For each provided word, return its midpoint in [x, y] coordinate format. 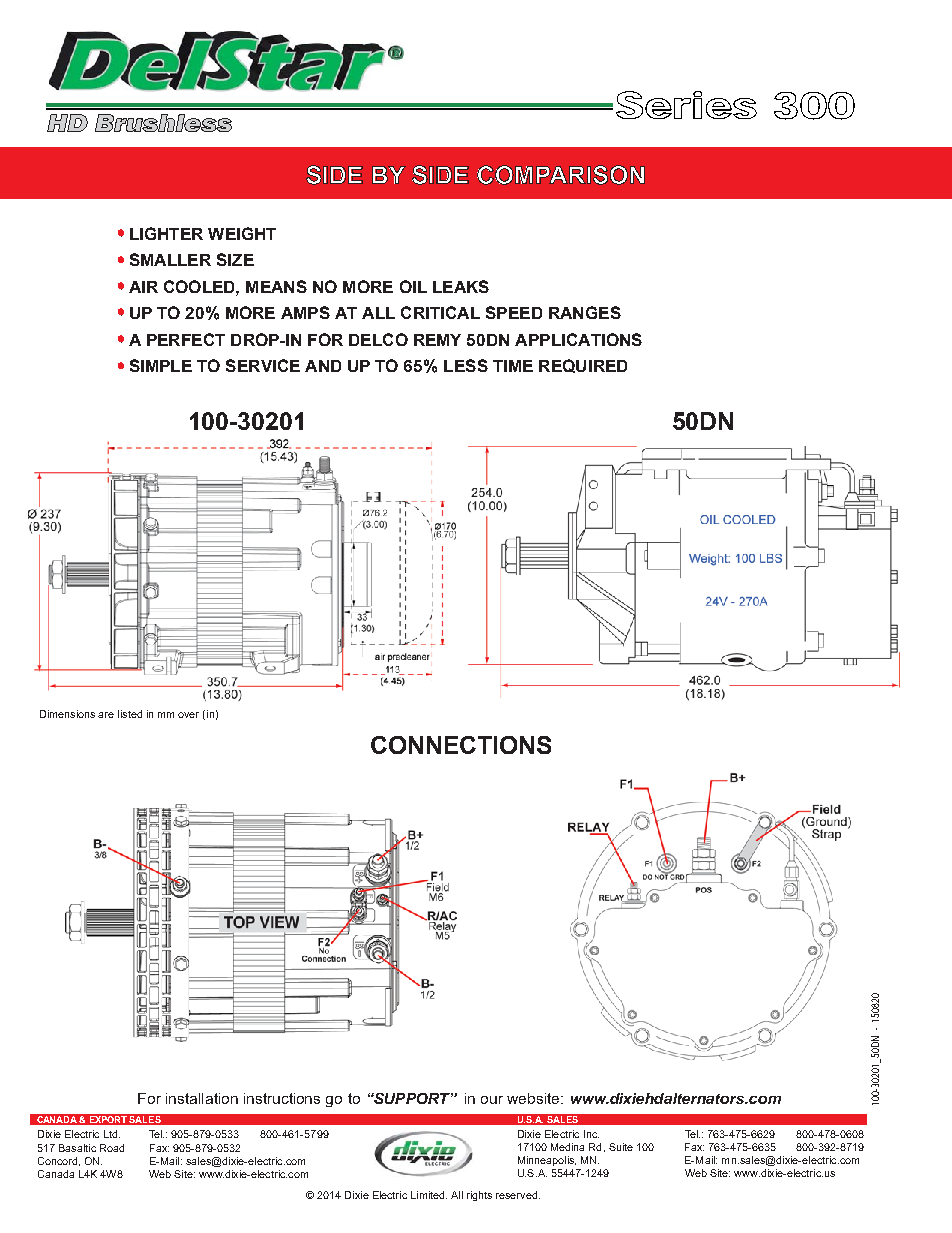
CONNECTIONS [461, 745]
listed [130, 714]
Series [686, 105]
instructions [282, 1098]
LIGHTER [166, 233]
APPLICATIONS [578, 339]
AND [323, 366]
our [492, 1100]
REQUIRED [583, 366]
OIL [413, 286]
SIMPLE [161, 365]
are [106, 715]
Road [112, 1148]
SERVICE [263, 365]
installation [202, 1098]
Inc [591, 1134]
